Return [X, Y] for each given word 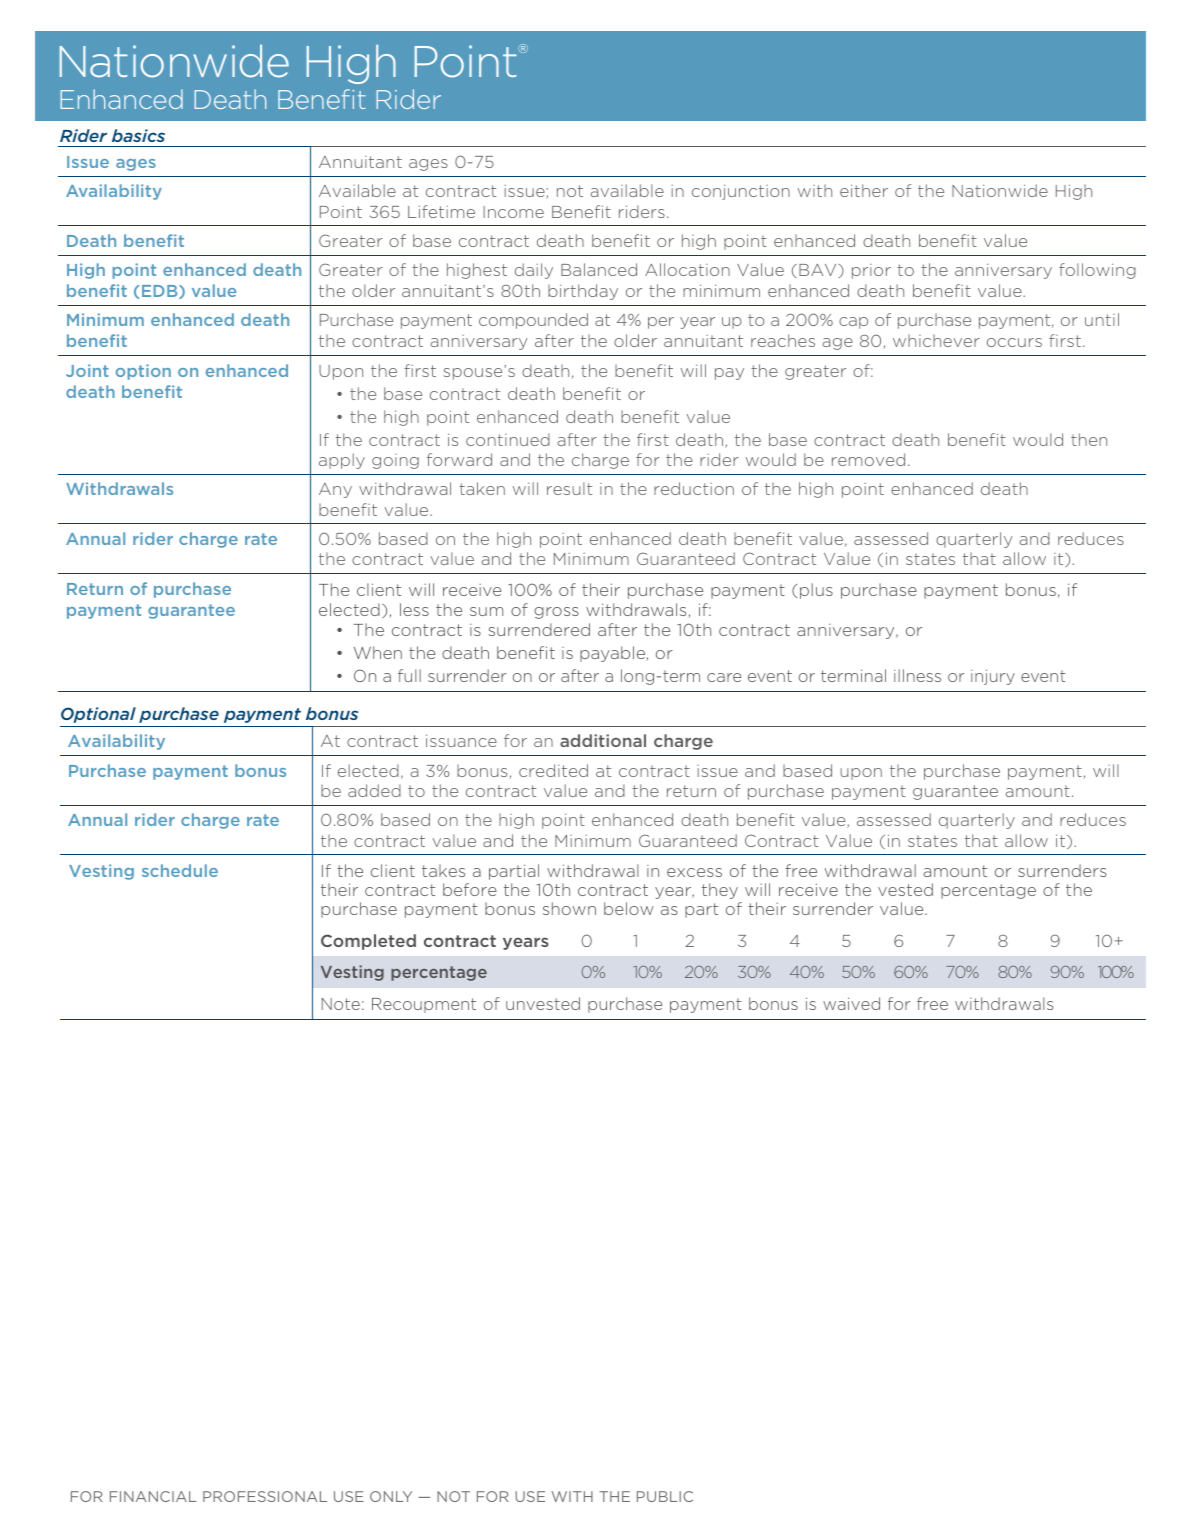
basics [138, 135]
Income [513, 212]
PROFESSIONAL [265, 1496]
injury [993, 677]
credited [553, 770]
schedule [180, 870]
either [864, 190]
